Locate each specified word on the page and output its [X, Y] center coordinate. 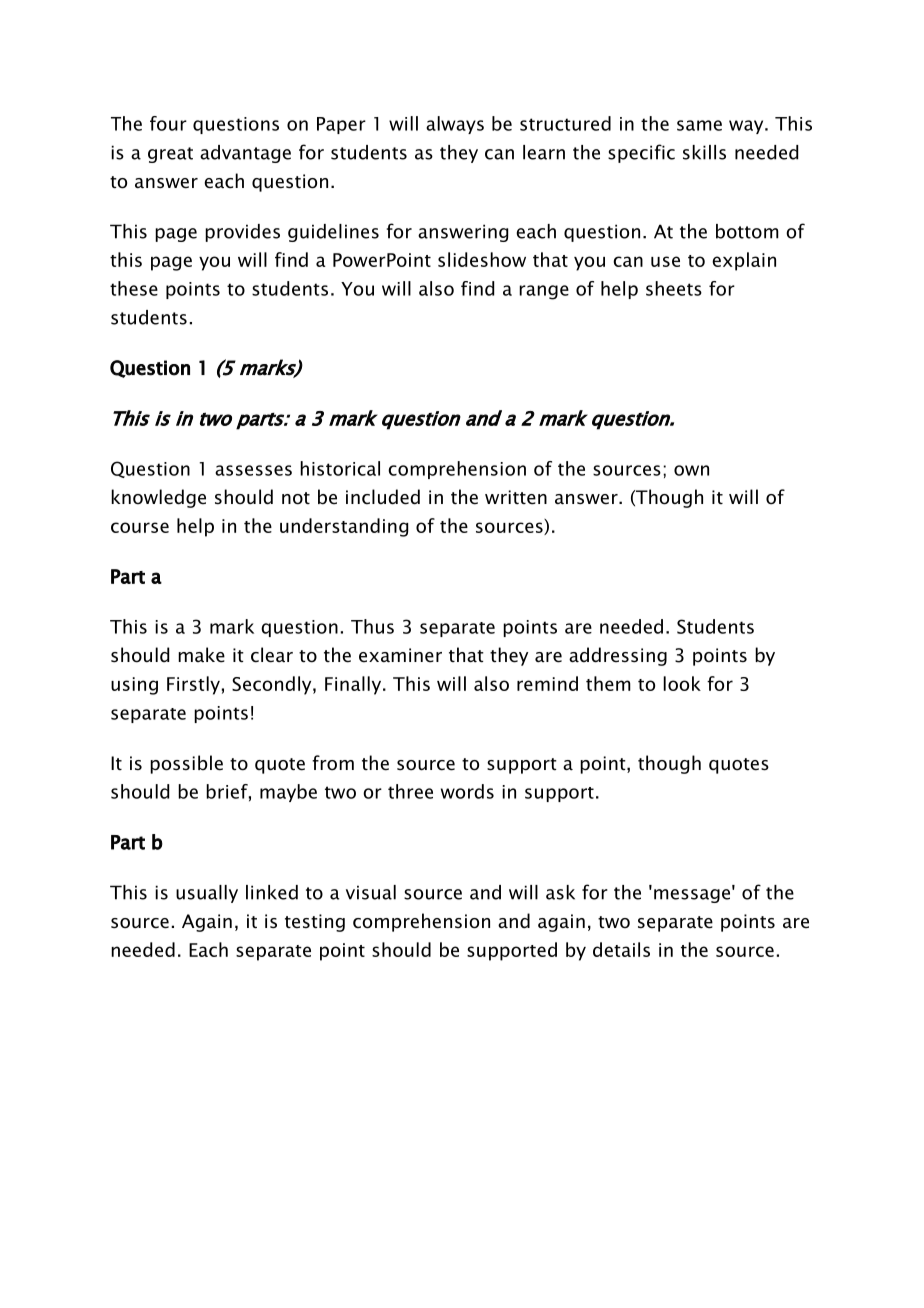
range [544, 292]
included [383, 497]
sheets [674, 288]
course [140, 527]
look [682, 683]
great [170, 155]
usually [207, 894]
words [467, 791]
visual [371, 892]
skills [704, 152]
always [455, 125]
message [692, 896]
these [134, 288]
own [691, 470]
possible [186, 764]
